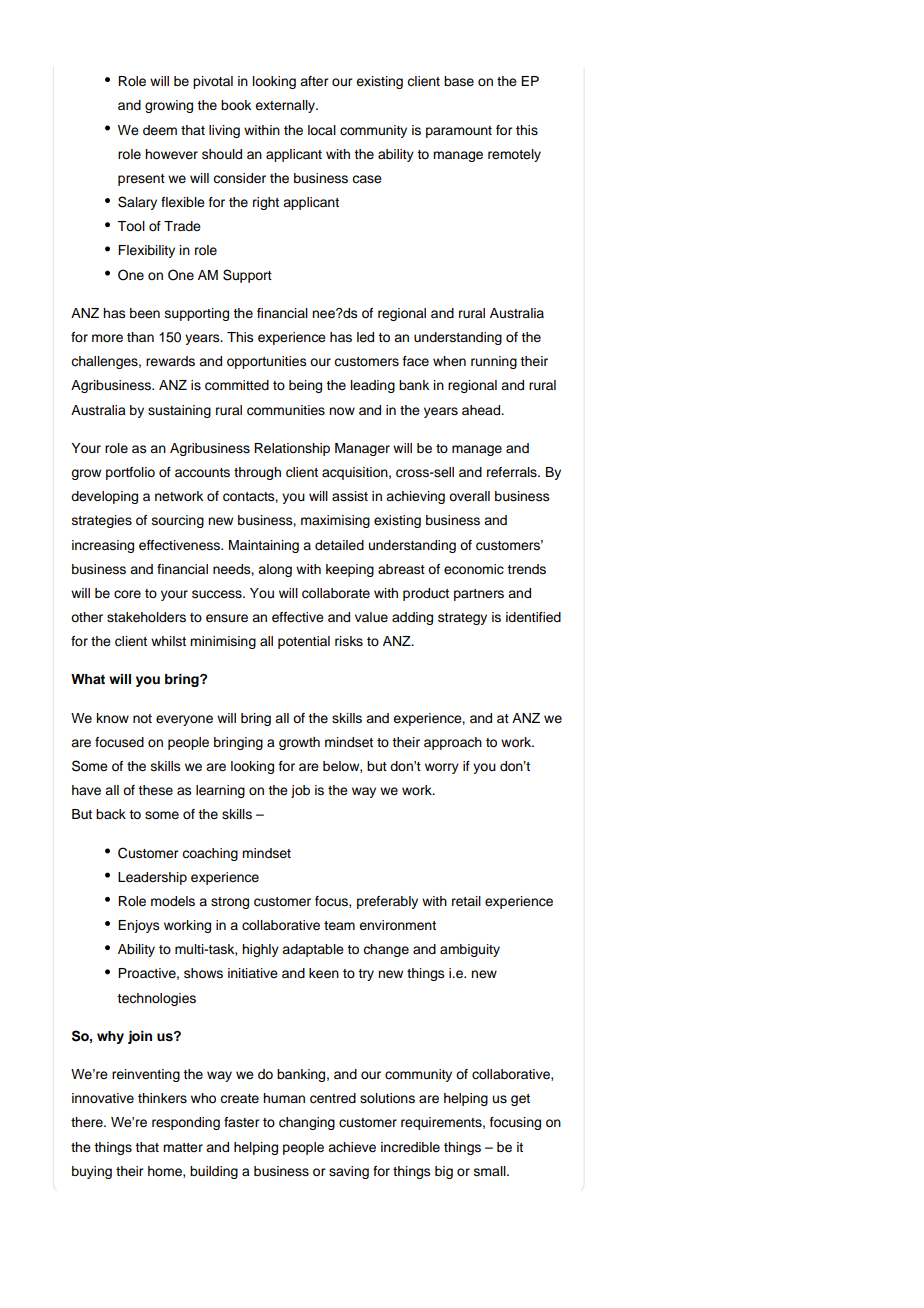 This document has height=1308, width=924. What do you see at coordinates (322, 130) in the document?
I see `local` at bounding box center [322, 130].
